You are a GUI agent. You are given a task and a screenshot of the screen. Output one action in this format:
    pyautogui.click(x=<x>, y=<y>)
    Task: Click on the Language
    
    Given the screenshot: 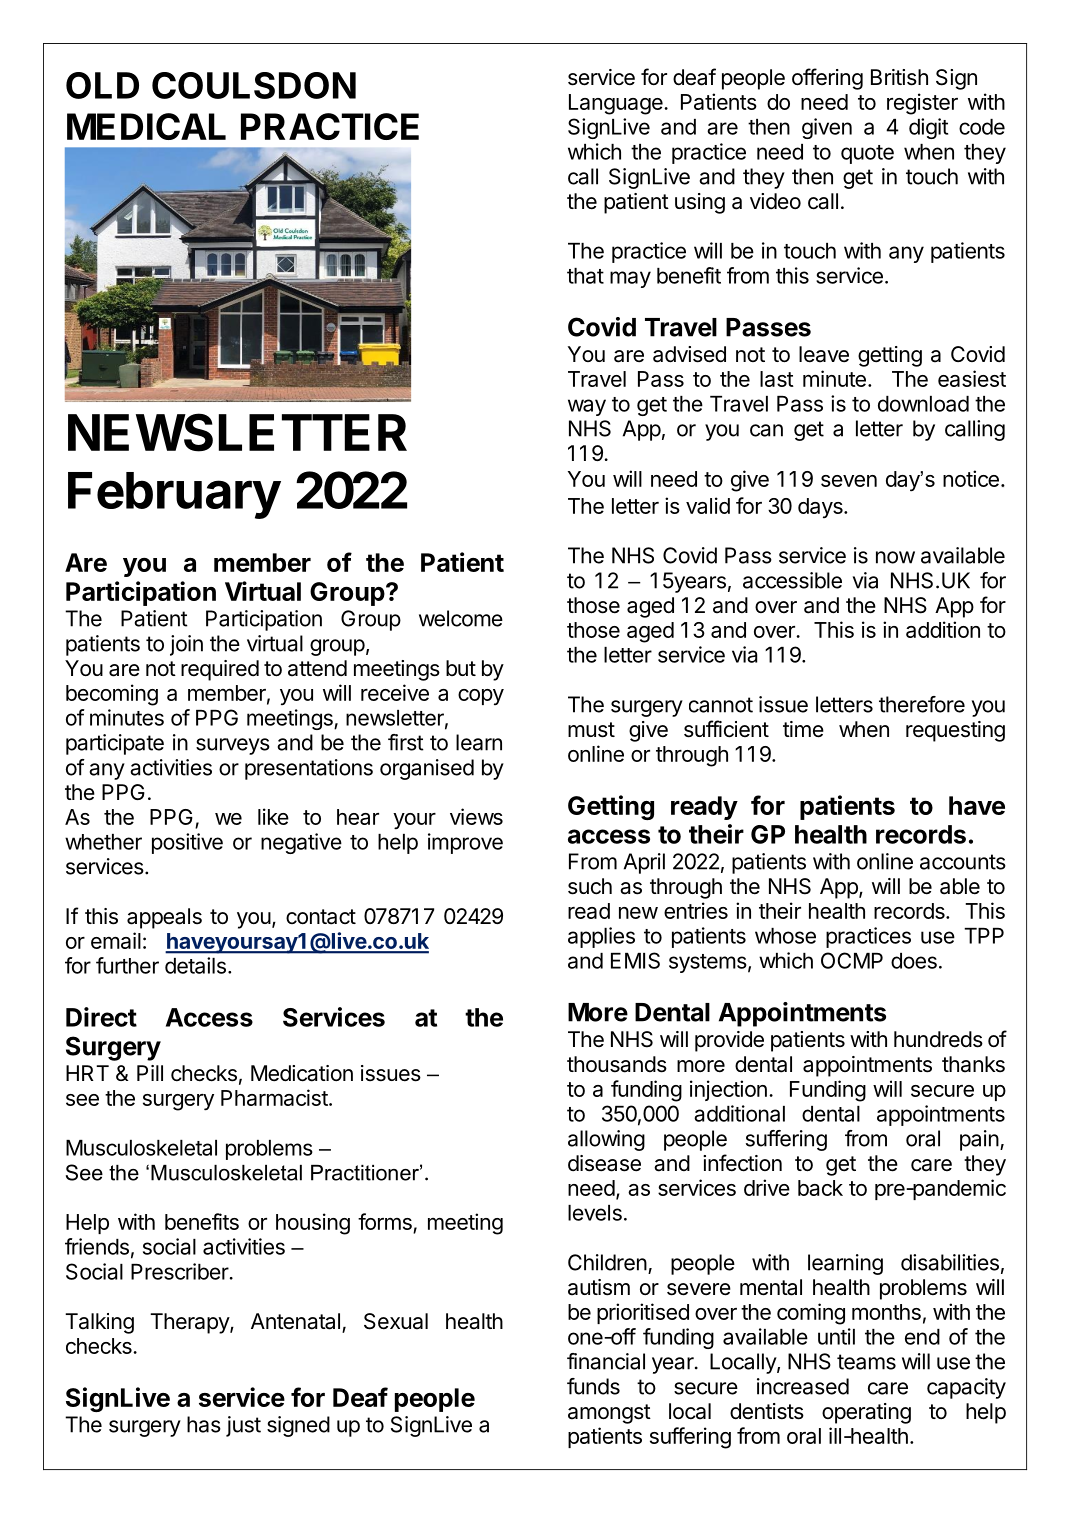 What is the action you would take?
    pyautogui.click(x=617, y=104)
